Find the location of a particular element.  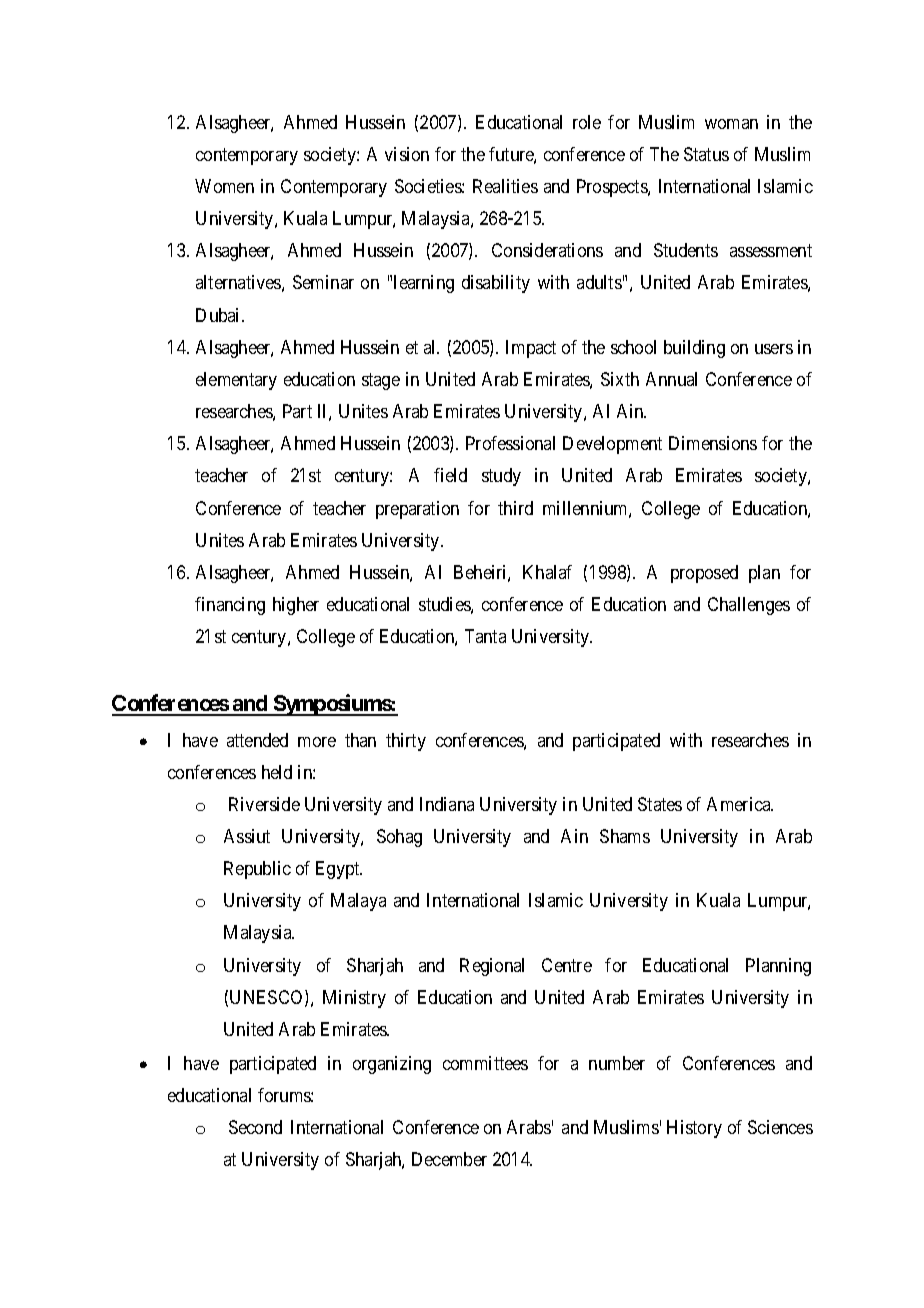

December is located at coordinates (449, 1159).
